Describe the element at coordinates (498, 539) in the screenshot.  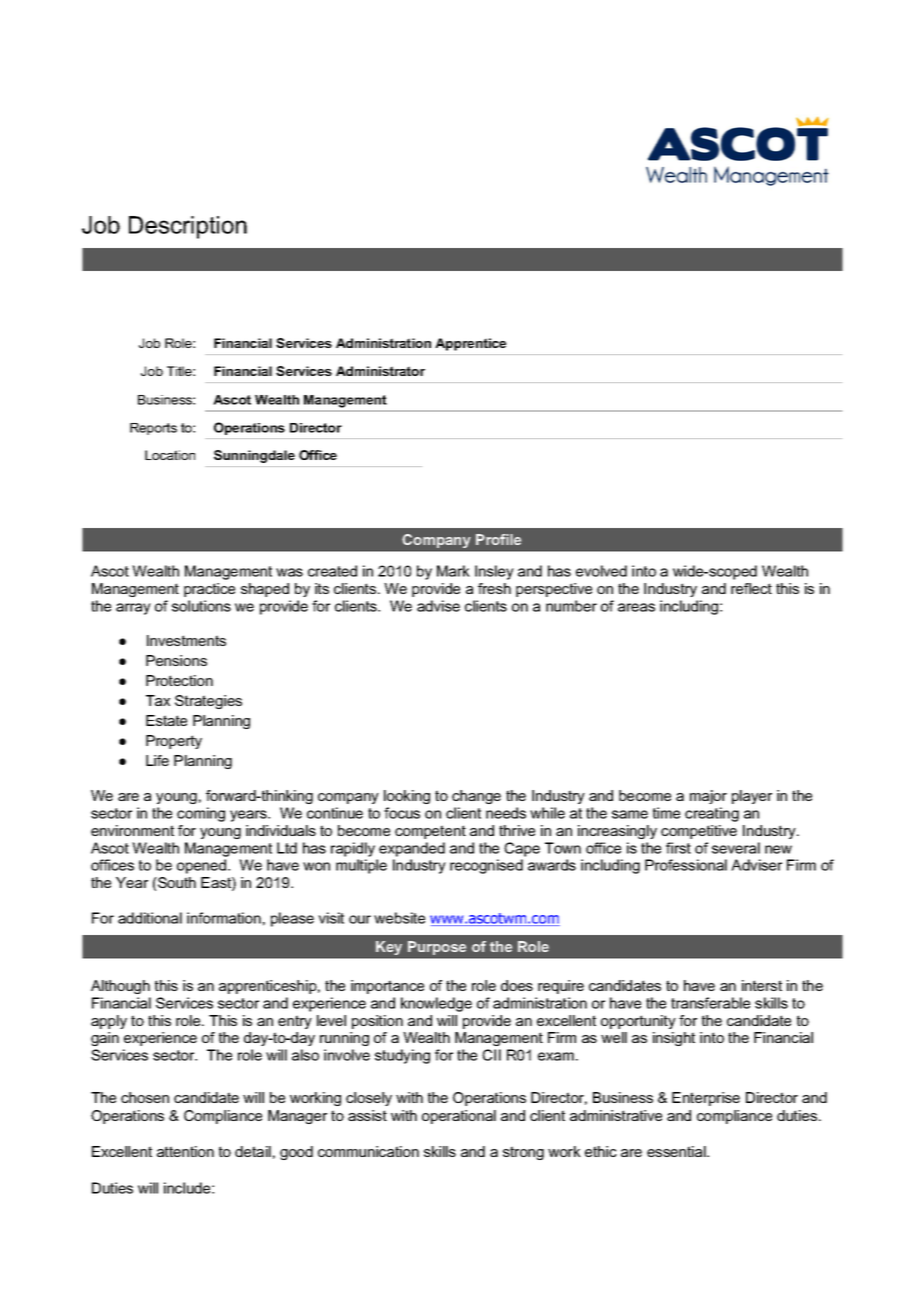
I see `Profile` at that location.
